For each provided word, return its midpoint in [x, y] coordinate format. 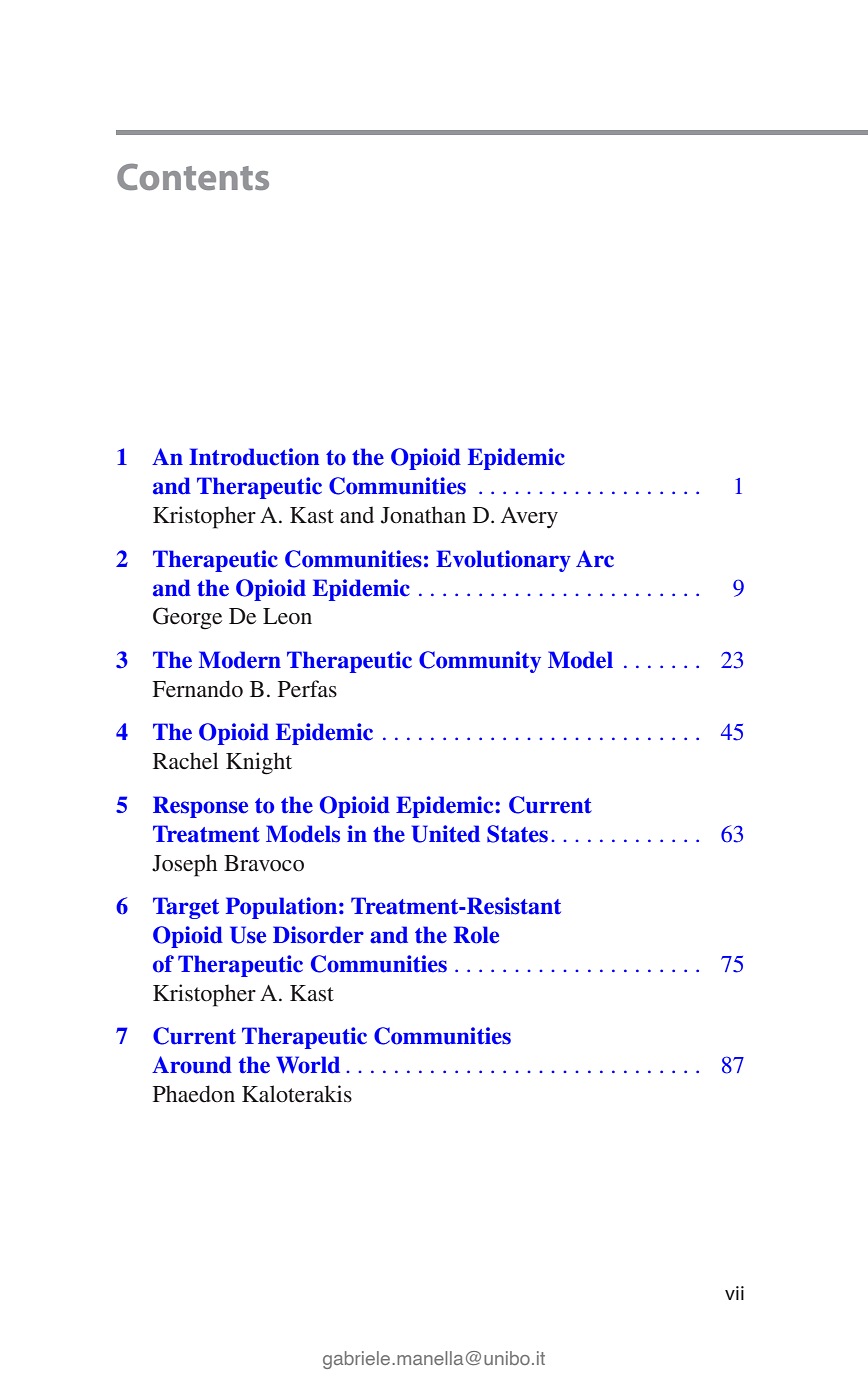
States [517, 834]
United [446, 834]
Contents [193, 176]
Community [480, 662]
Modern [240, 660]
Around [192, 1065]
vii [734, 1293]
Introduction [254, 457]
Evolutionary [503, 561]
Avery [529, 517]
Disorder [318, 935]
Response [200, 807]
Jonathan [423, 515]
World [308, 1065]
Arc [595, 559]
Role [476, 935]
